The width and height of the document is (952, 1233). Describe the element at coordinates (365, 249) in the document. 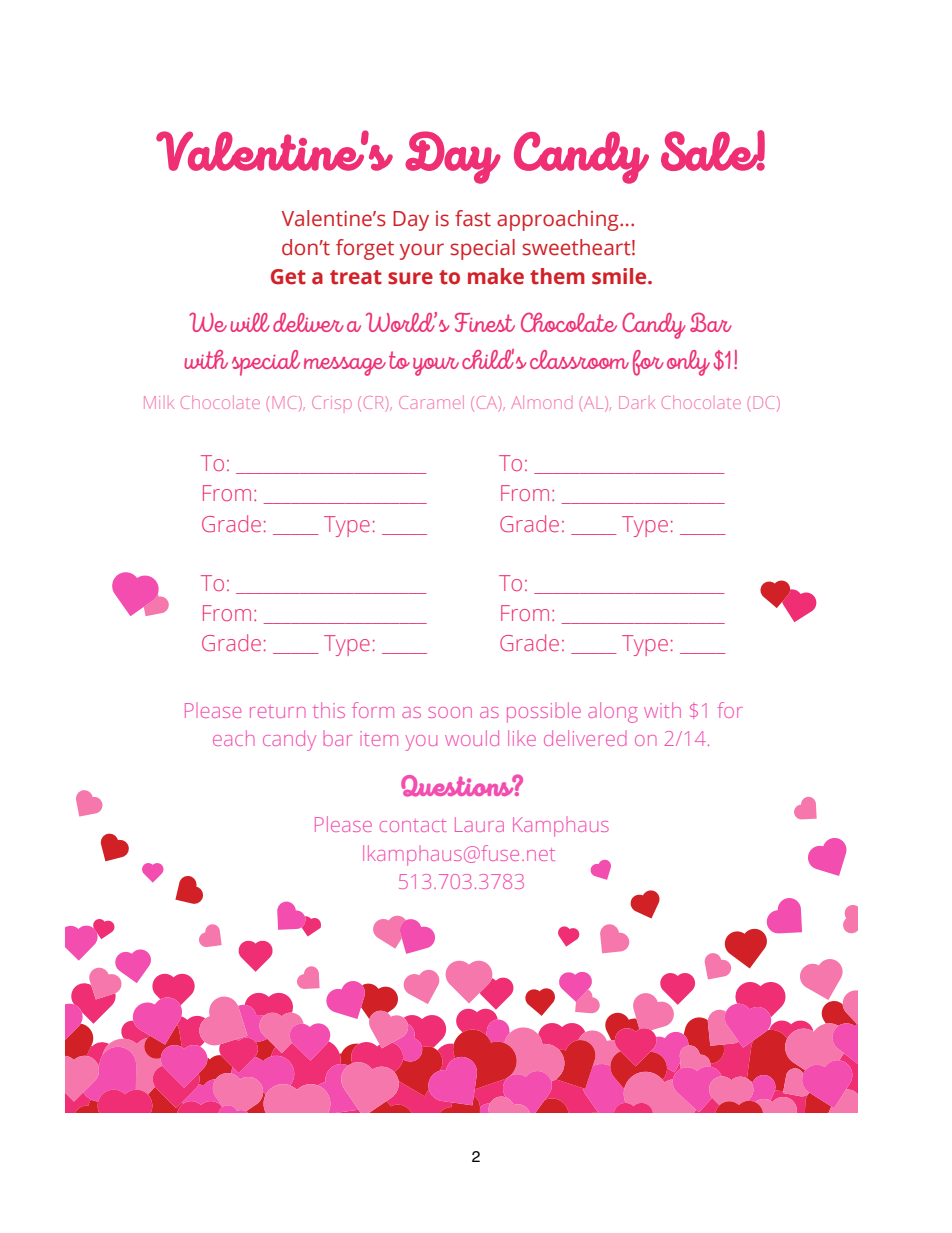

I see `forget` at that location.
